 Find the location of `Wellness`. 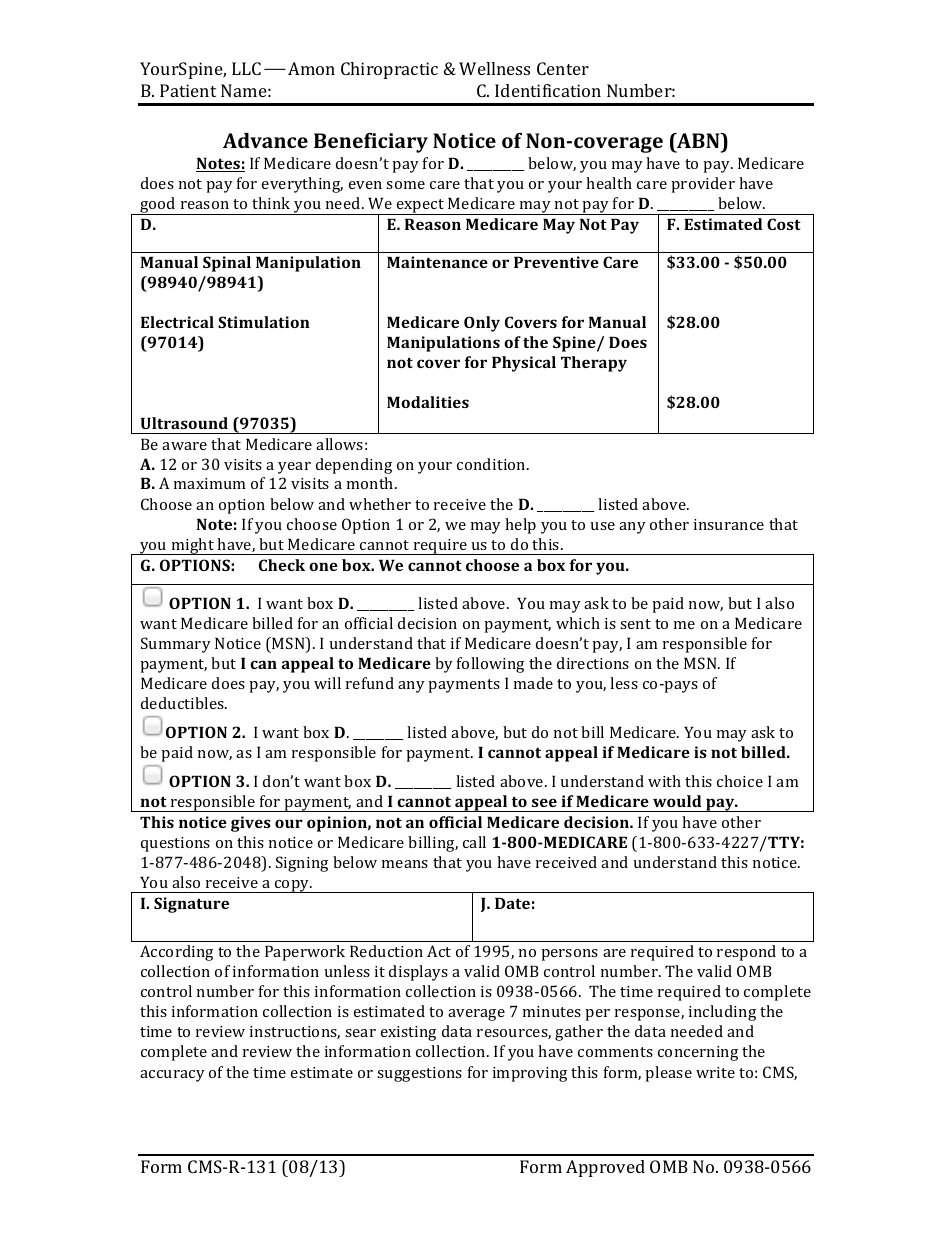

Wellness is located at coordinates (494, 68).
